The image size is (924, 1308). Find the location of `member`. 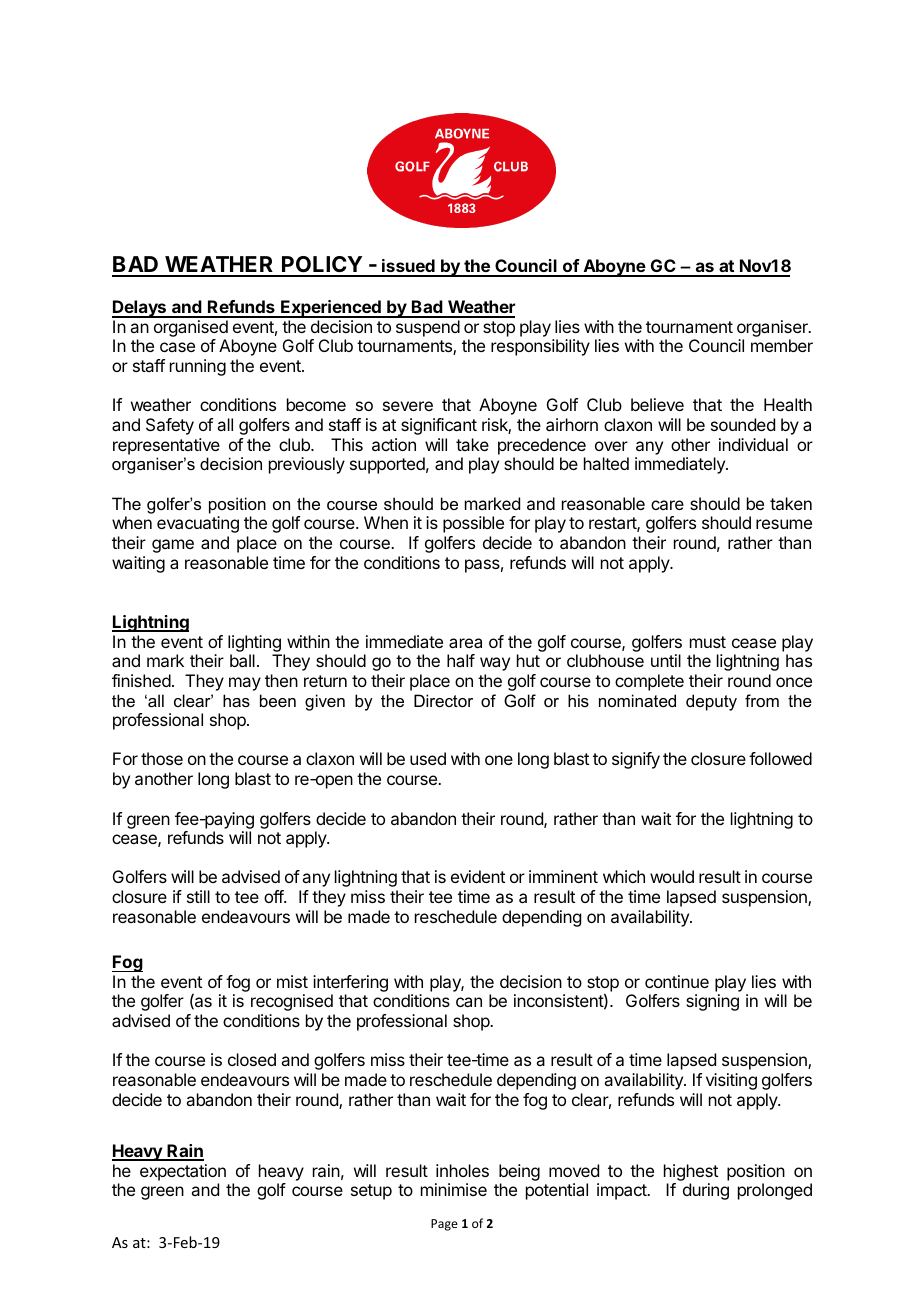

member is located at coordinates (782, 345).
